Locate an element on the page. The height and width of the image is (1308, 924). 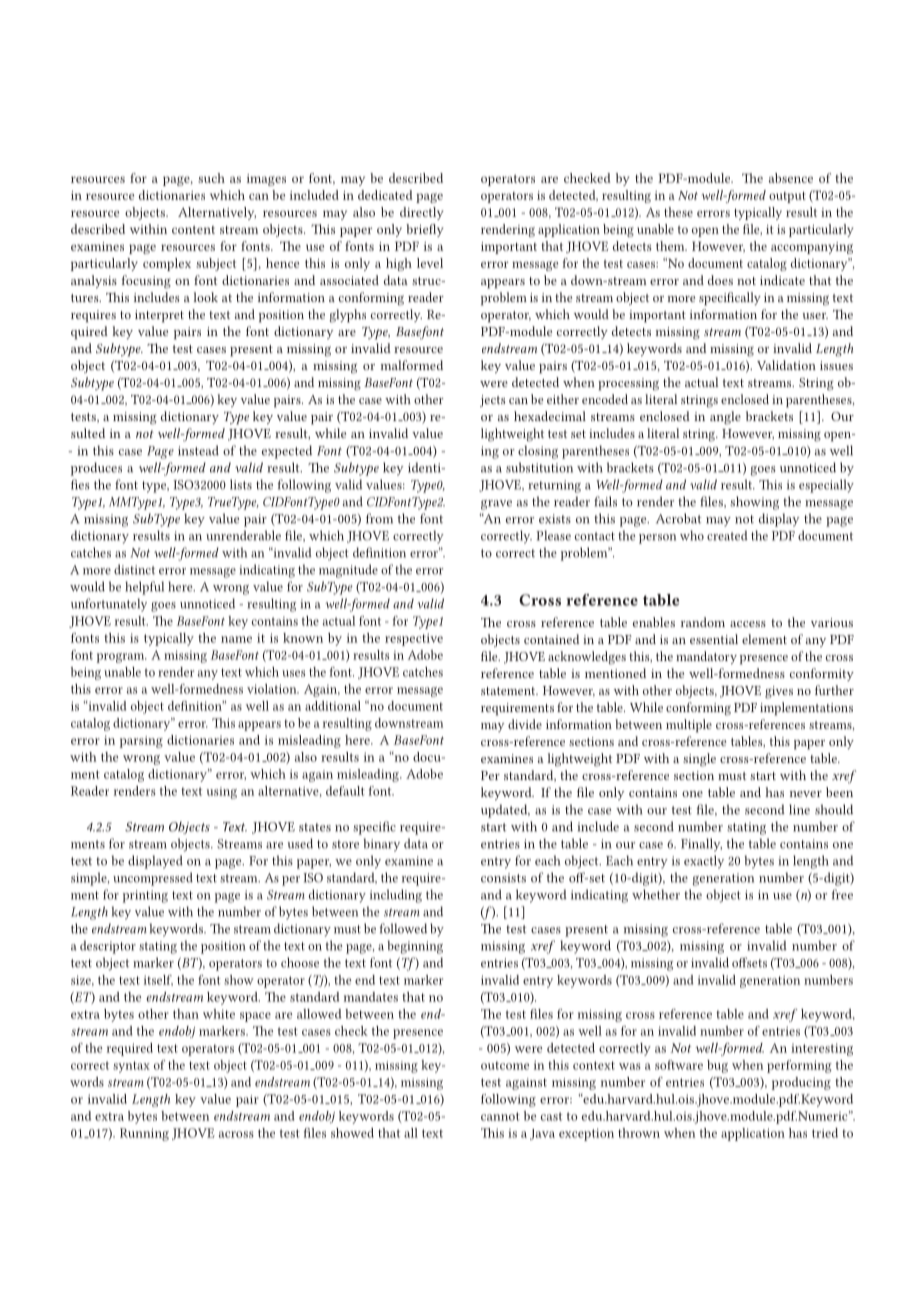
content is located at coordinates (193, 230).
